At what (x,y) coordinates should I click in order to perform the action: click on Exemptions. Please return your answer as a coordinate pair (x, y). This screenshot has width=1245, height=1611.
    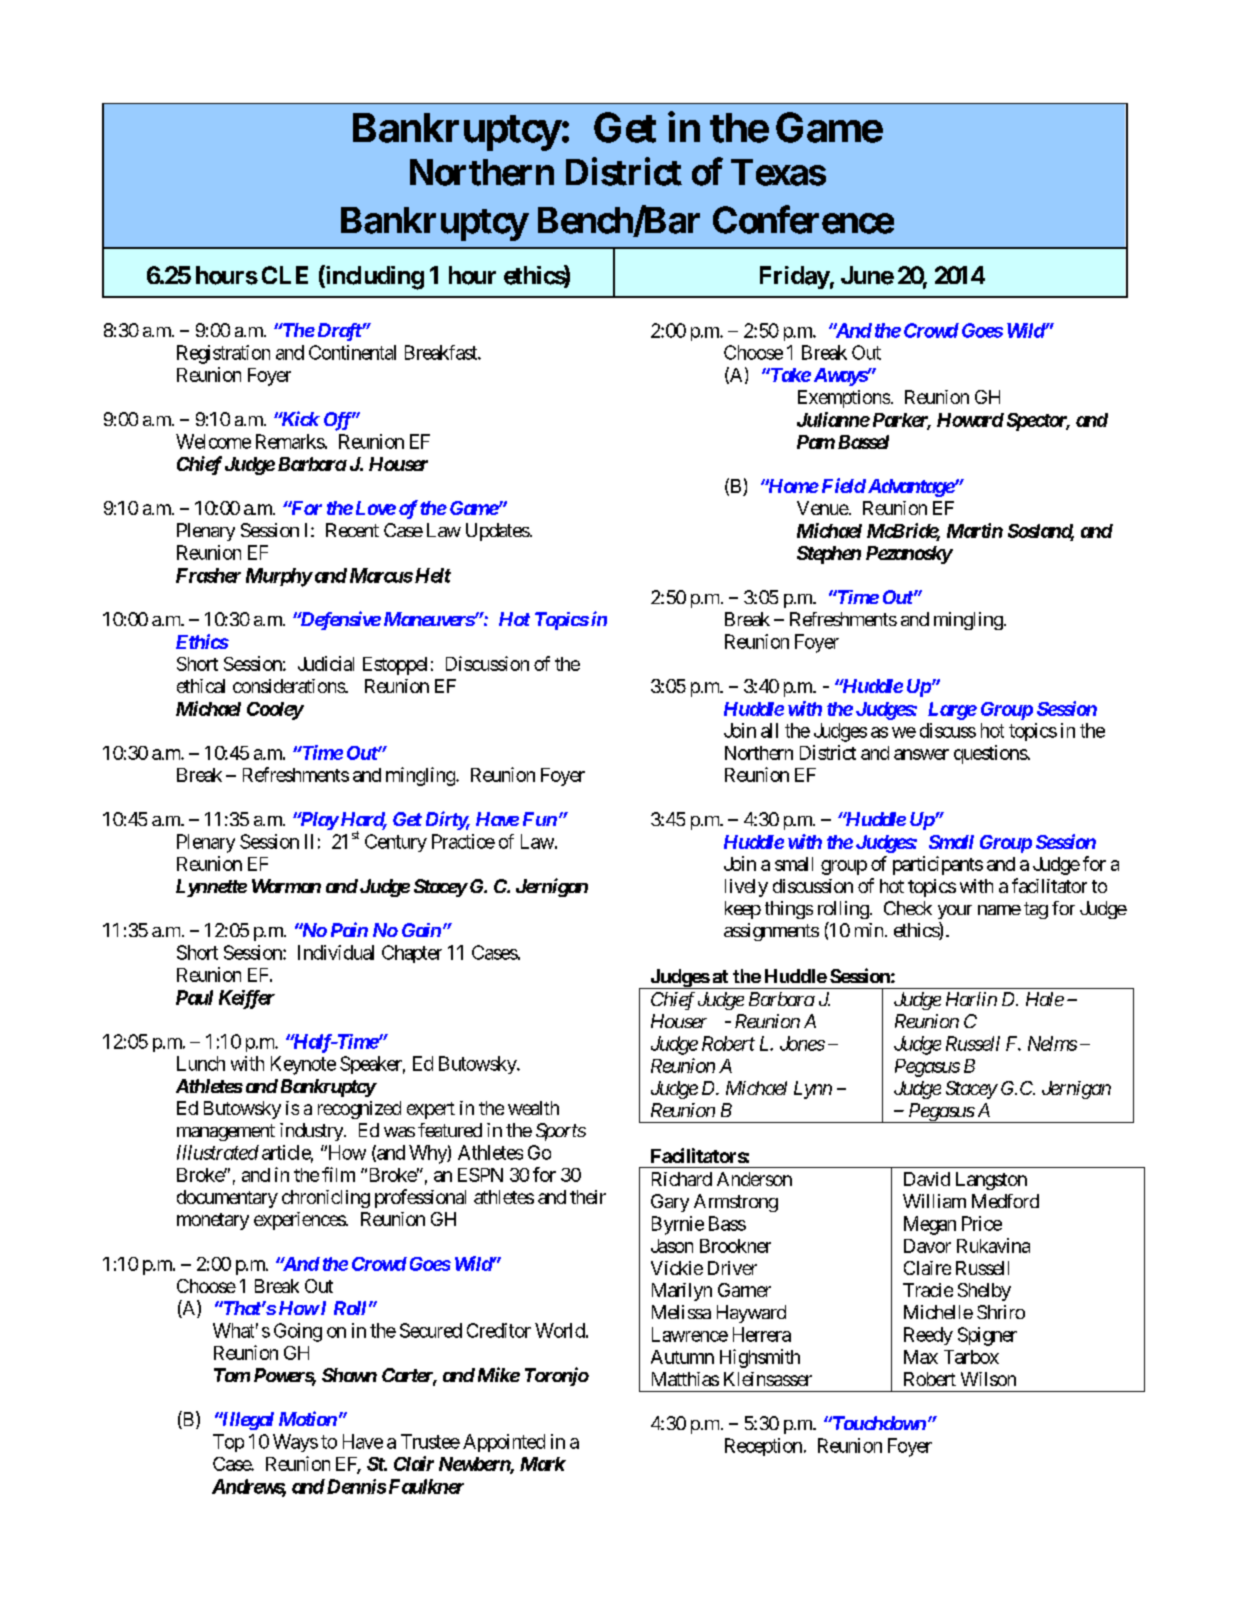
    Looking at the image, I should click on (844, 399).
